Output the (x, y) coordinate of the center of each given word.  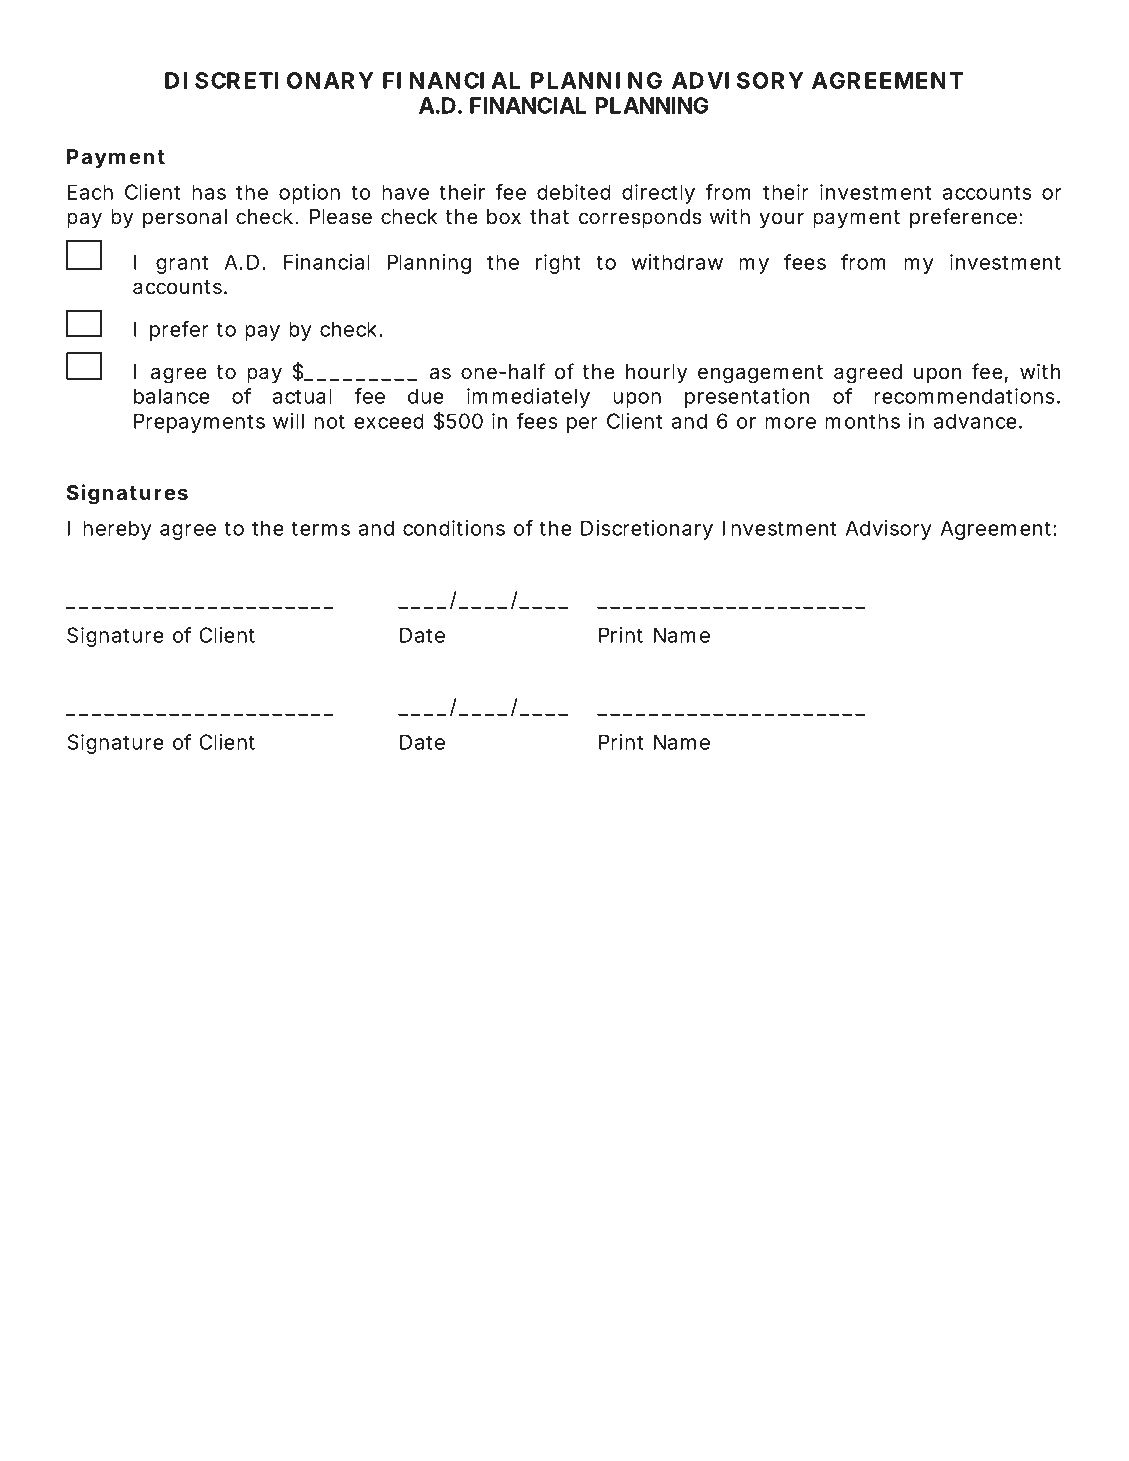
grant (182, 264)
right (558, 264)
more (790, 423)
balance (172, 396)
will (288, 421)
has (209, 192)
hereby (117, 530)
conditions (454, 528)
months (862, 421)
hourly (656, 373)
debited (574, 192)
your (781, 220)
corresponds (640, 218)
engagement (760, 374)
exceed (389, 421)
